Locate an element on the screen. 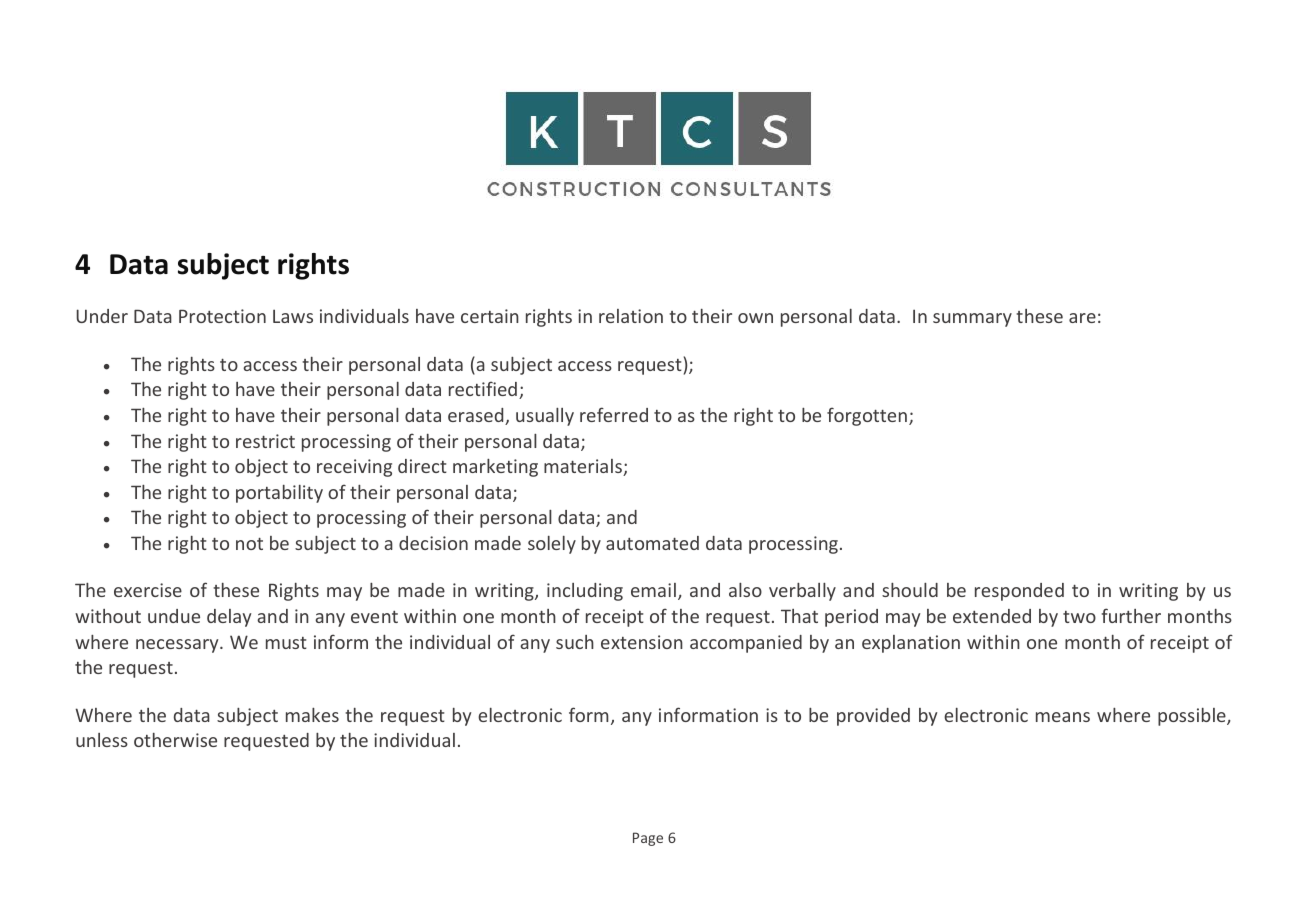 This screenshot has height=924, width=1307. are is located at coordinates (1082, 318).
